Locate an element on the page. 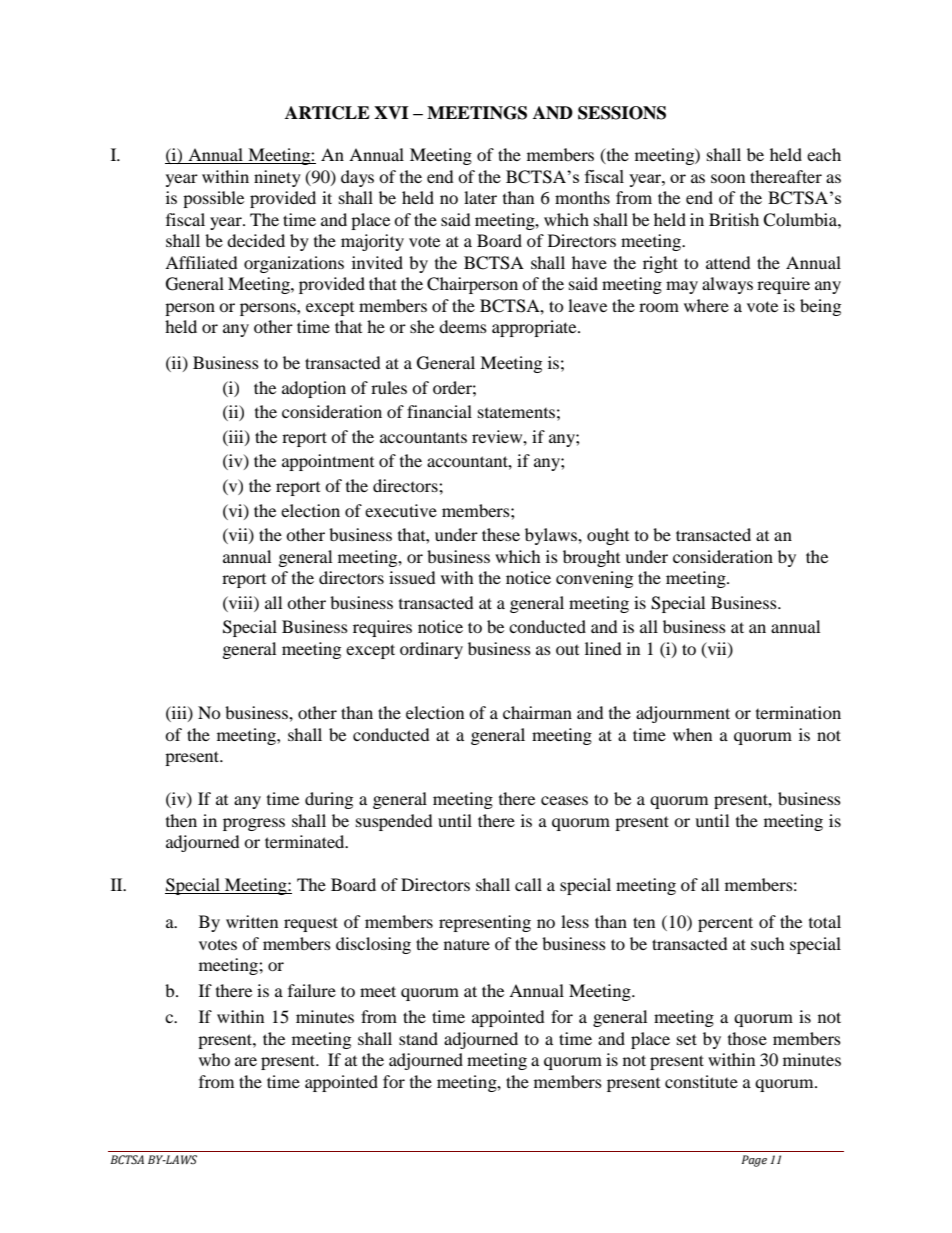 The height and width of the document is (1233, 952). later is located at coordinates (480, 197).
